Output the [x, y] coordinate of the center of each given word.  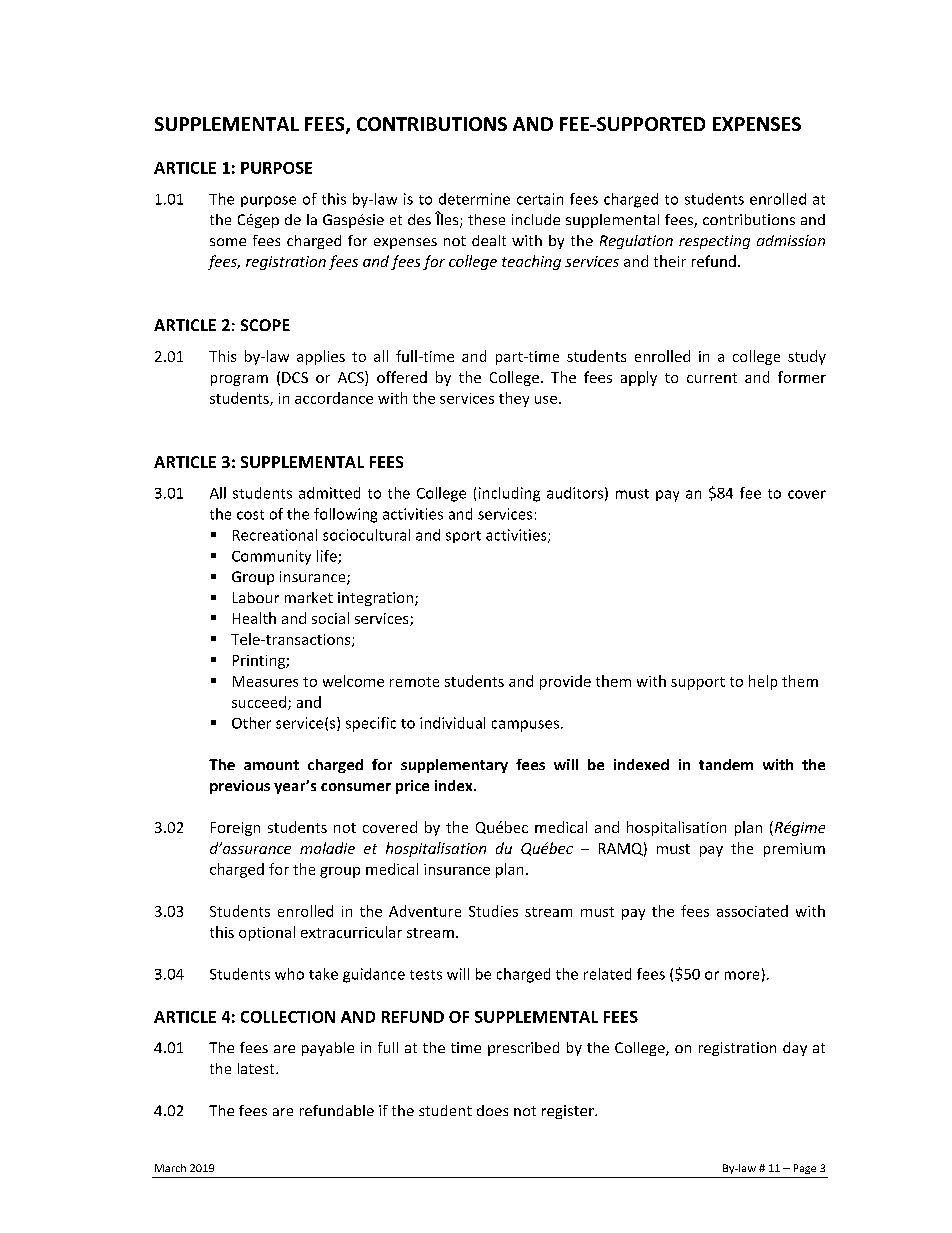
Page [805, 1169]
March [170, 1168]
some [228, 242]
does [492, 1110]
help [763, 682]
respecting [714, 242]
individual [452, 723]
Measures [265, 681]
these [486, 219]
